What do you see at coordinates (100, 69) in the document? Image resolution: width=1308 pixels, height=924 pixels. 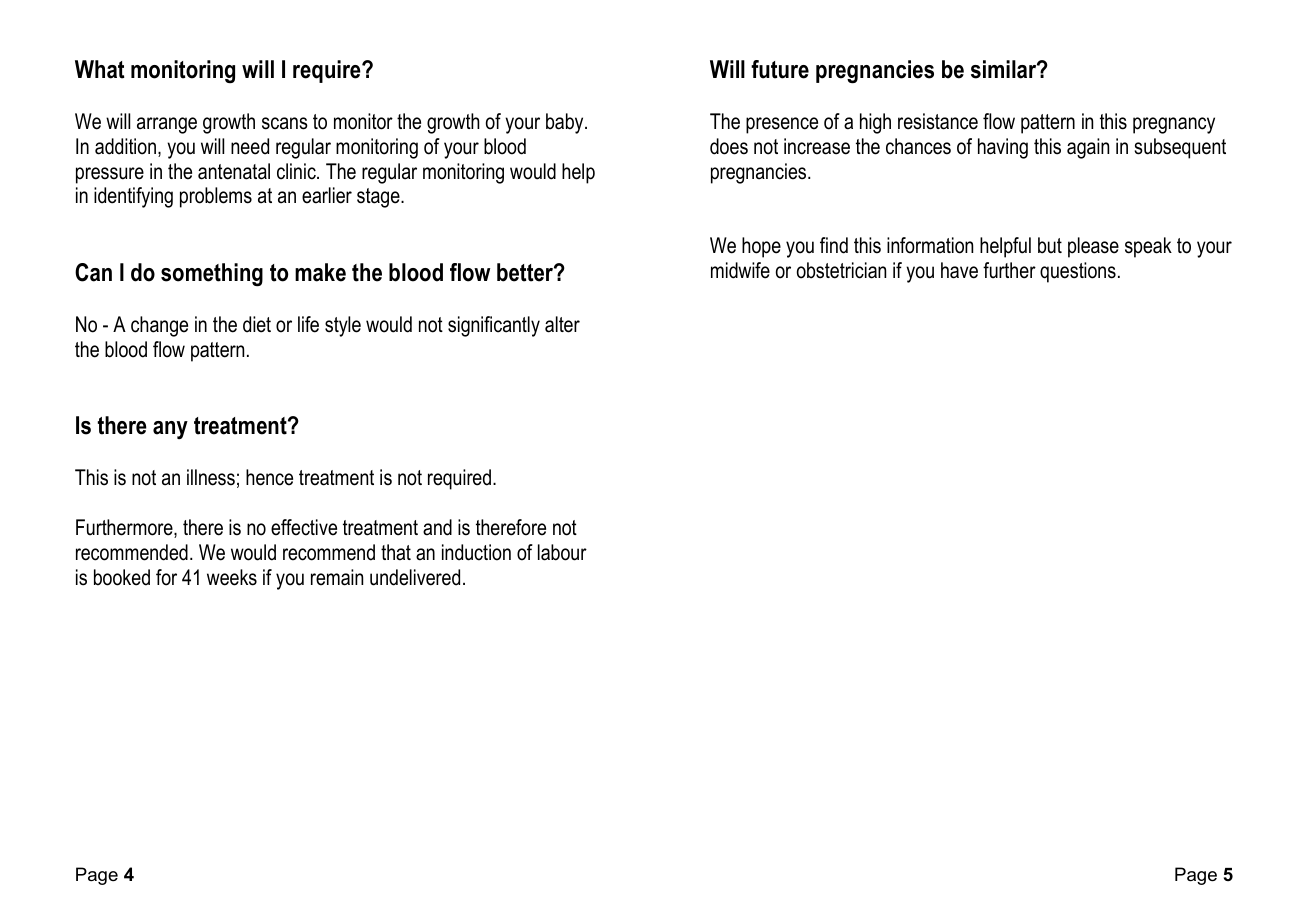 I see `What` at bounding box center [100, 69].
